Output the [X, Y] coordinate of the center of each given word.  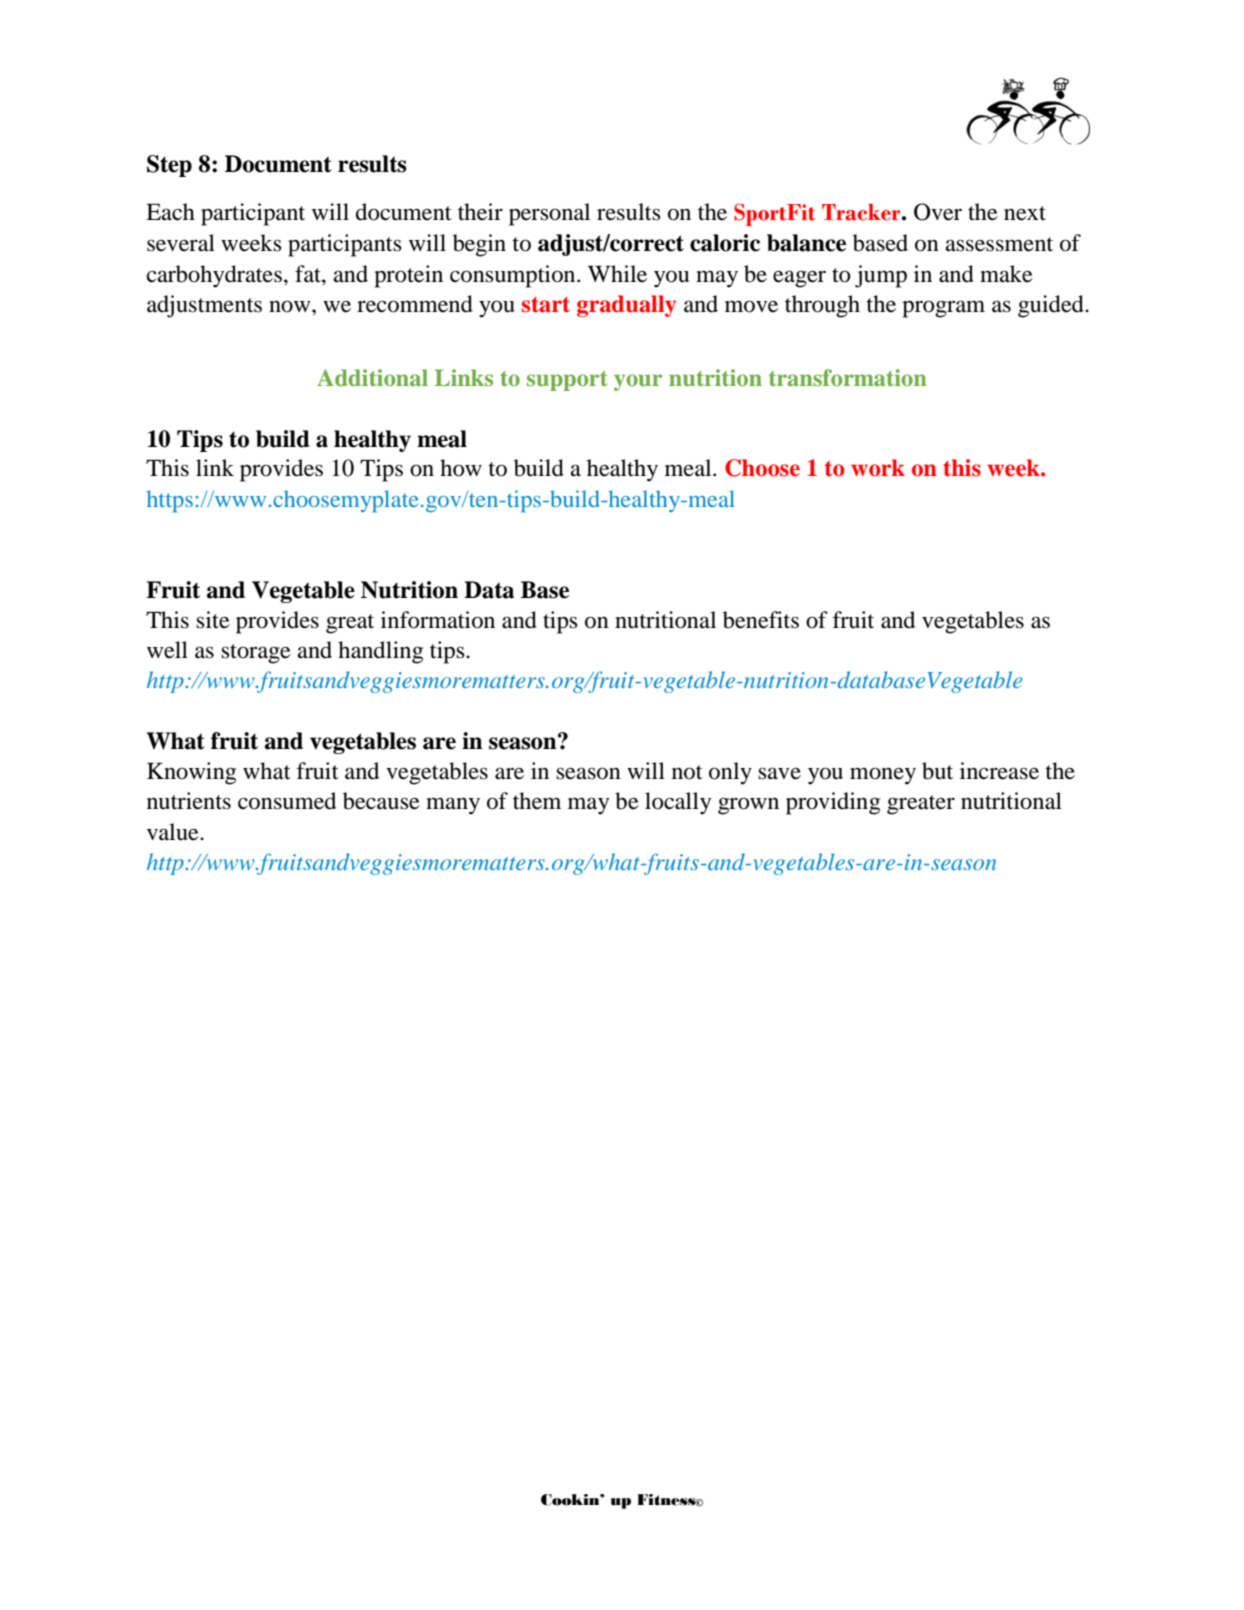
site [213, 620]
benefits [761, 620]
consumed [287, 801]
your [638, 382]
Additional [372, 377]
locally [678, 803]
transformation [848, 377]
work [878, 468]
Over [938, 212]
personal [549, 214]
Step [169, 166]
